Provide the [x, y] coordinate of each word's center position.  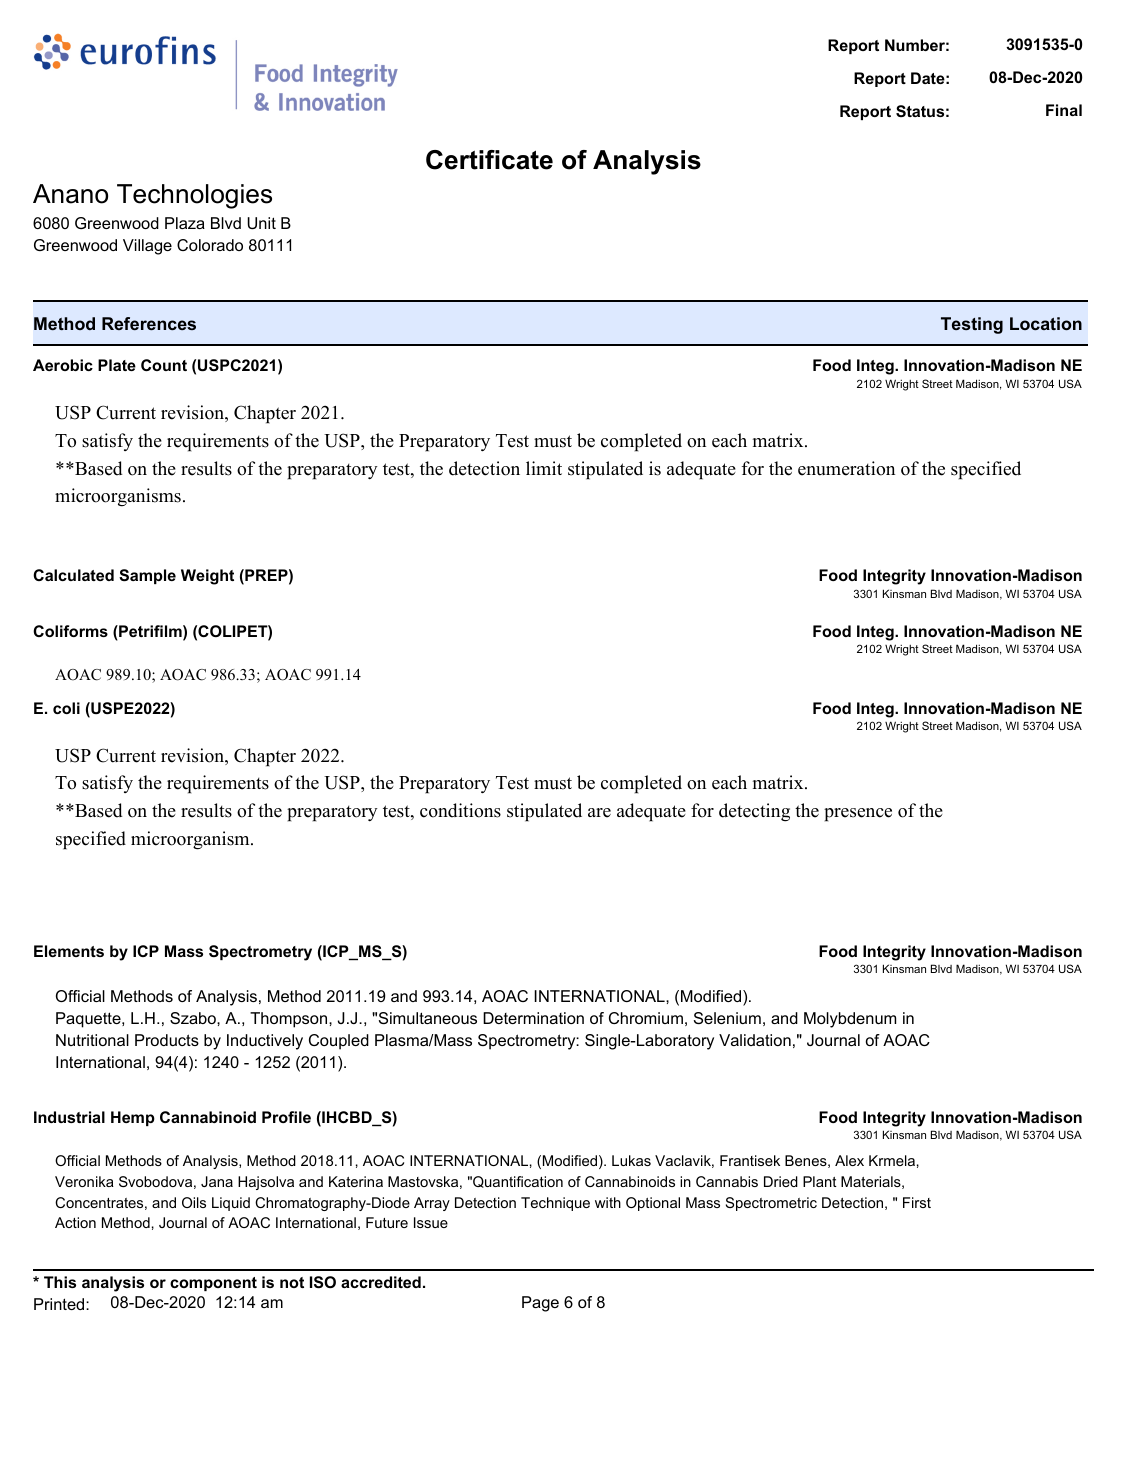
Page [540, 1304]
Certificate [489, 160]
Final [1064, 110]
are [599, 813]
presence [858, 815]
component [213, 1284]
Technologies [194, 196]
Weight [207, 577]
